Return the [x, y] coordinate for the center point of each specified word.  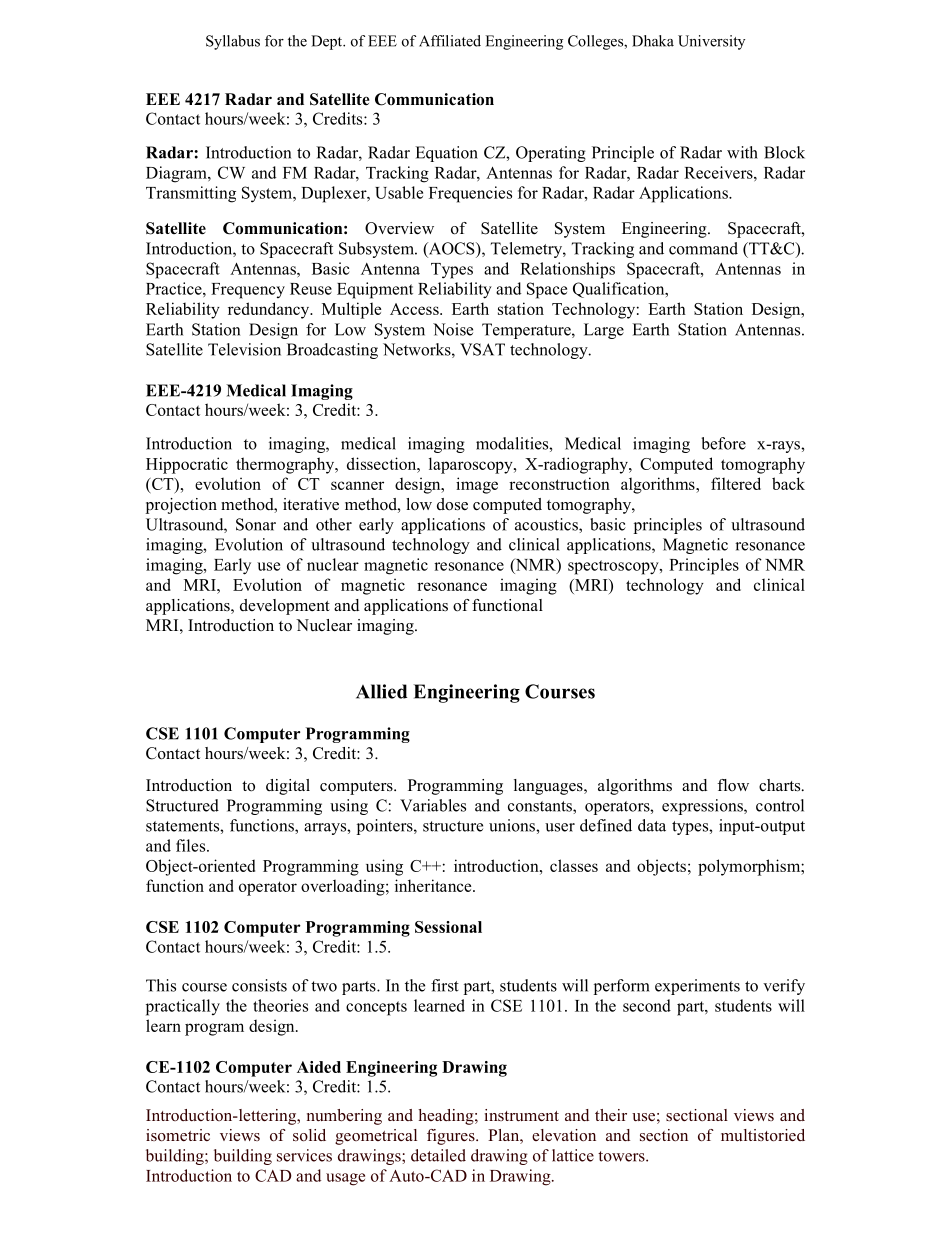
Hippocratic [187, 465]
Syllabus [233, 42]
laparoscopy [472, 465]
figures [452, 1137]
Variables [433, 805]
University [711, 42]
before [723, 443]
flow [733, 785]
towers [622, 1156]
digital [288, 787]
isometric [178, 1135]
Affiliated [450, 41]
